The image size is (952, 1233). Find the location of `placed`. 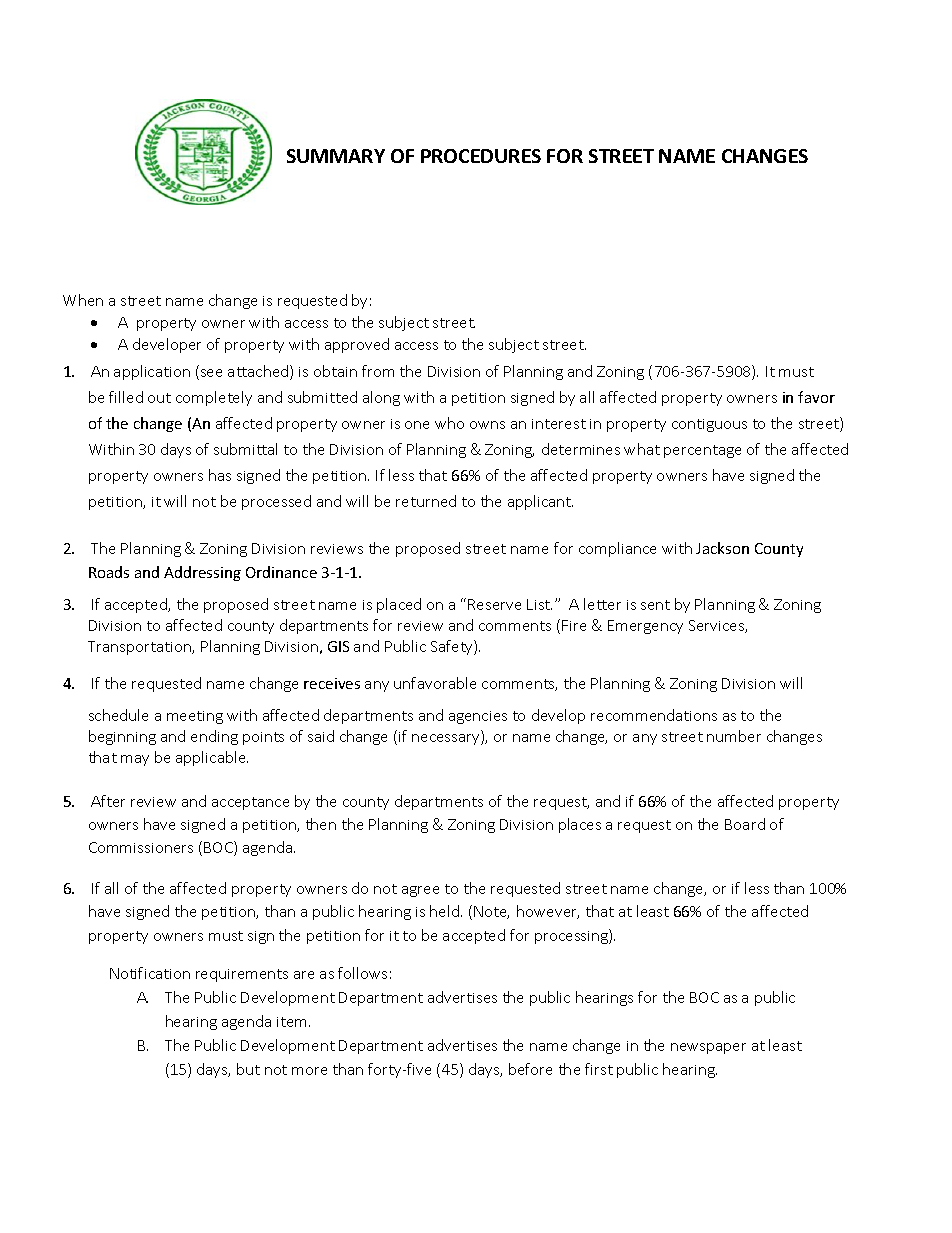

placed is located at coordinates (399, 605).
